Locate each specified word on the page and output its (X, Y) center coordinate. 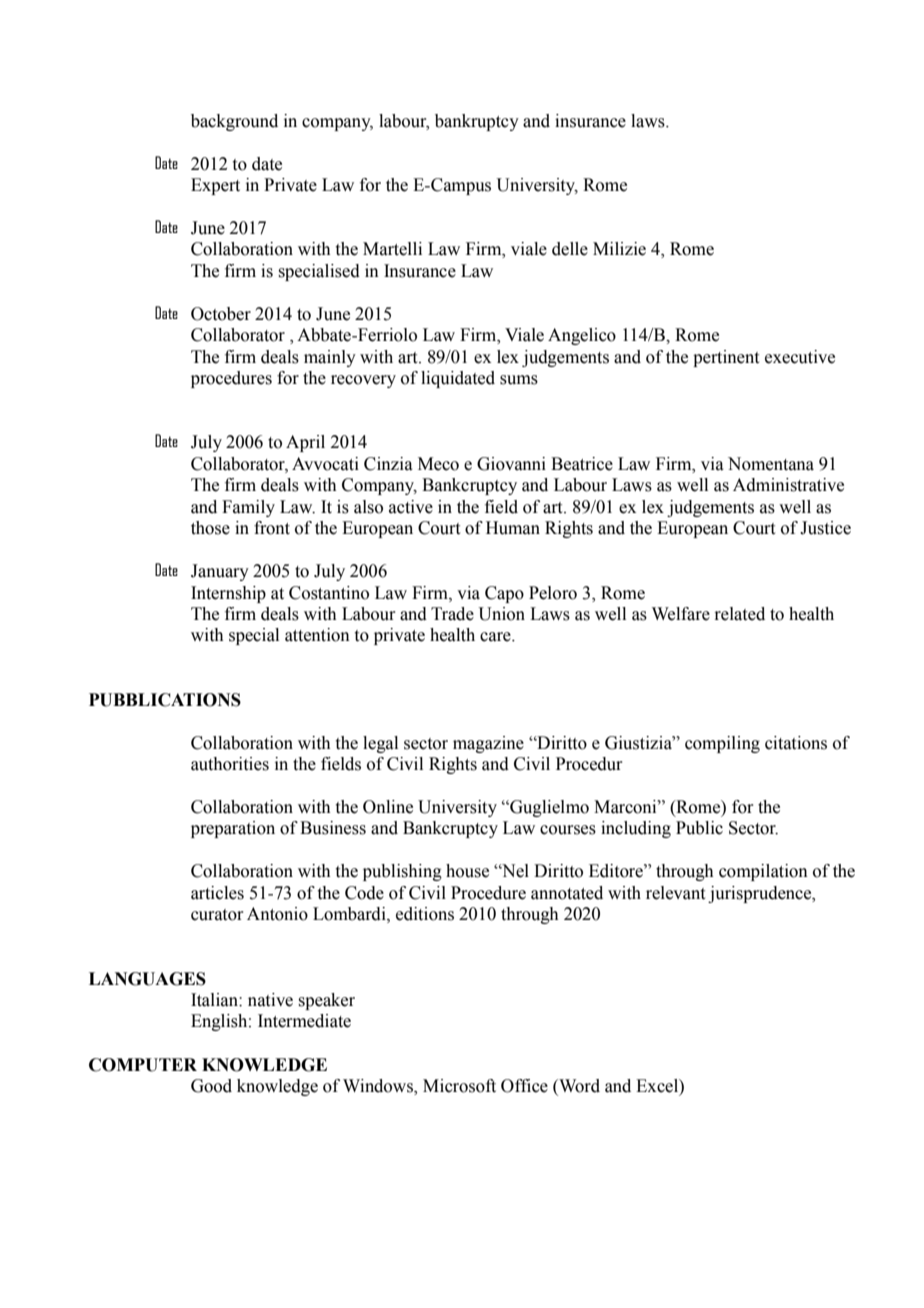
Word (578, 1086)
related (739, 614)
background (234, 122)
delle (570, 249)
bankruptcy (477, 122)
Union (501, 614)
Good (211, 1086)
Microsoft (459, 1086)
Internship (228, 594)
